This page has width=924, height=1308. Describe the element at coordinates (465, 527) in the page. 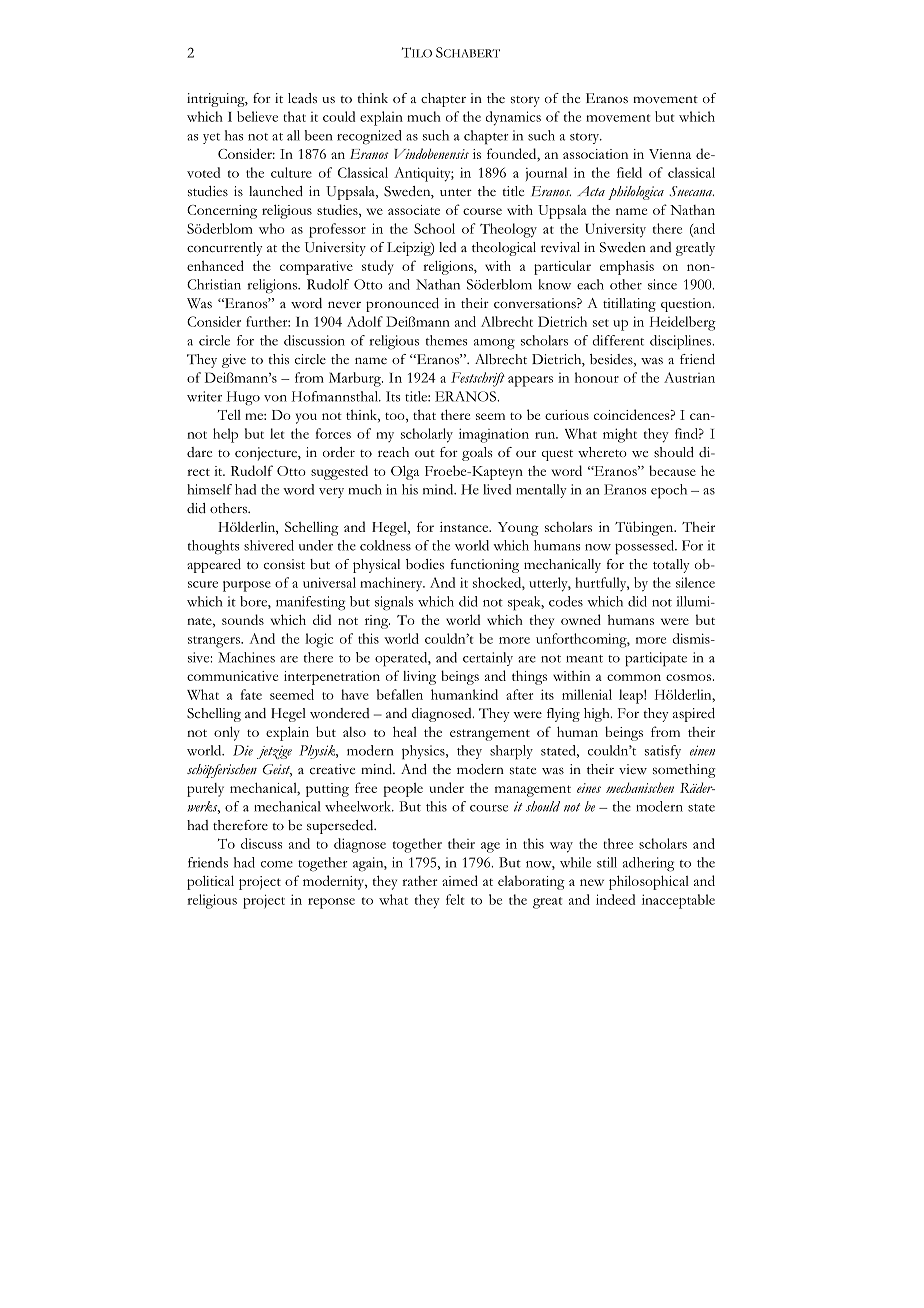

I see `instance` at that location.
